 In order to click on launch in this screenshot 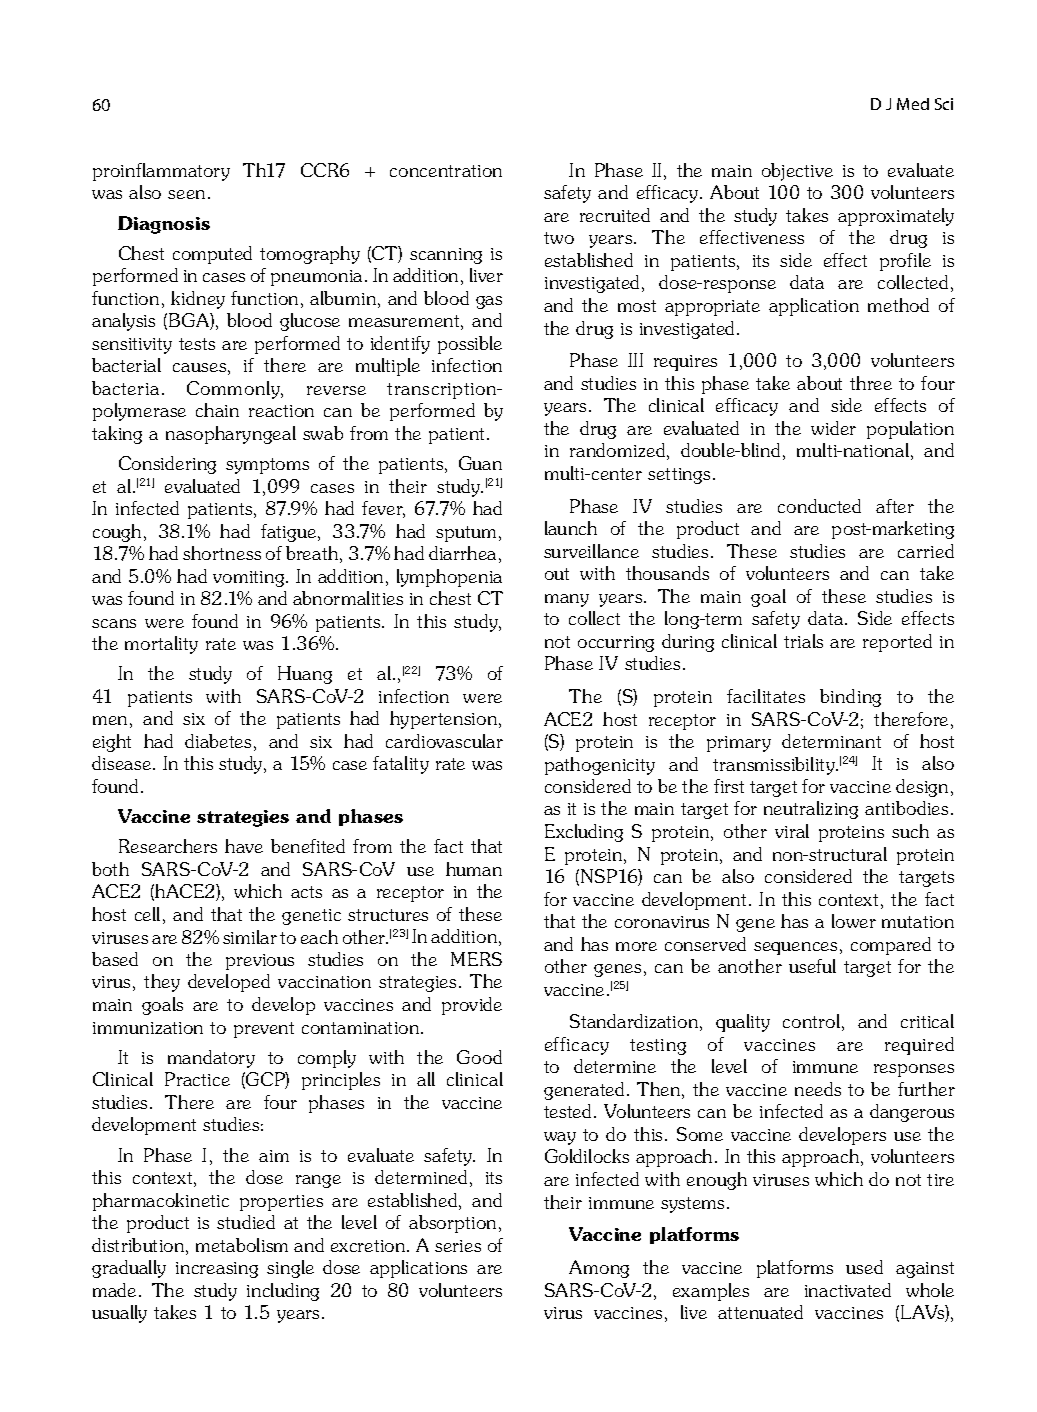, I will do `click(571, 528)`.
